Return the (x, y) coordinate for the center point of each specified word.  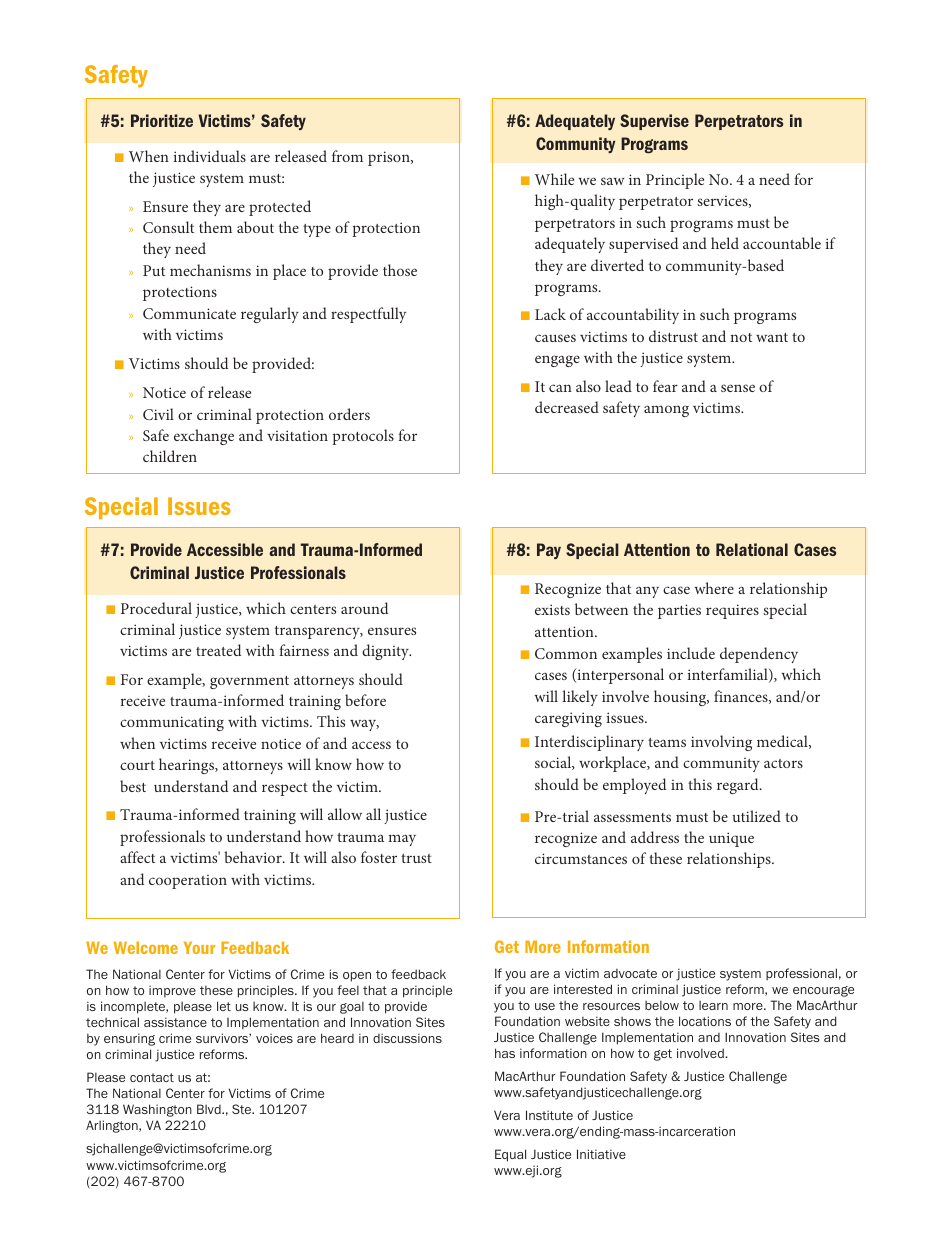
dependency (759, 655)
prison (390, 158)
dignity (386, 652)
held (725, 243)
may (402, 840)
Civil (158, 414)
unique (731, 839)
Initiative (601, 1154)
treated (218, 650)
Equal (510, 1155)
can (560, 388)
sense (738, 388)
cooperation (188, 882)
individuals (209, 156)
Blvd (210, 1109)
